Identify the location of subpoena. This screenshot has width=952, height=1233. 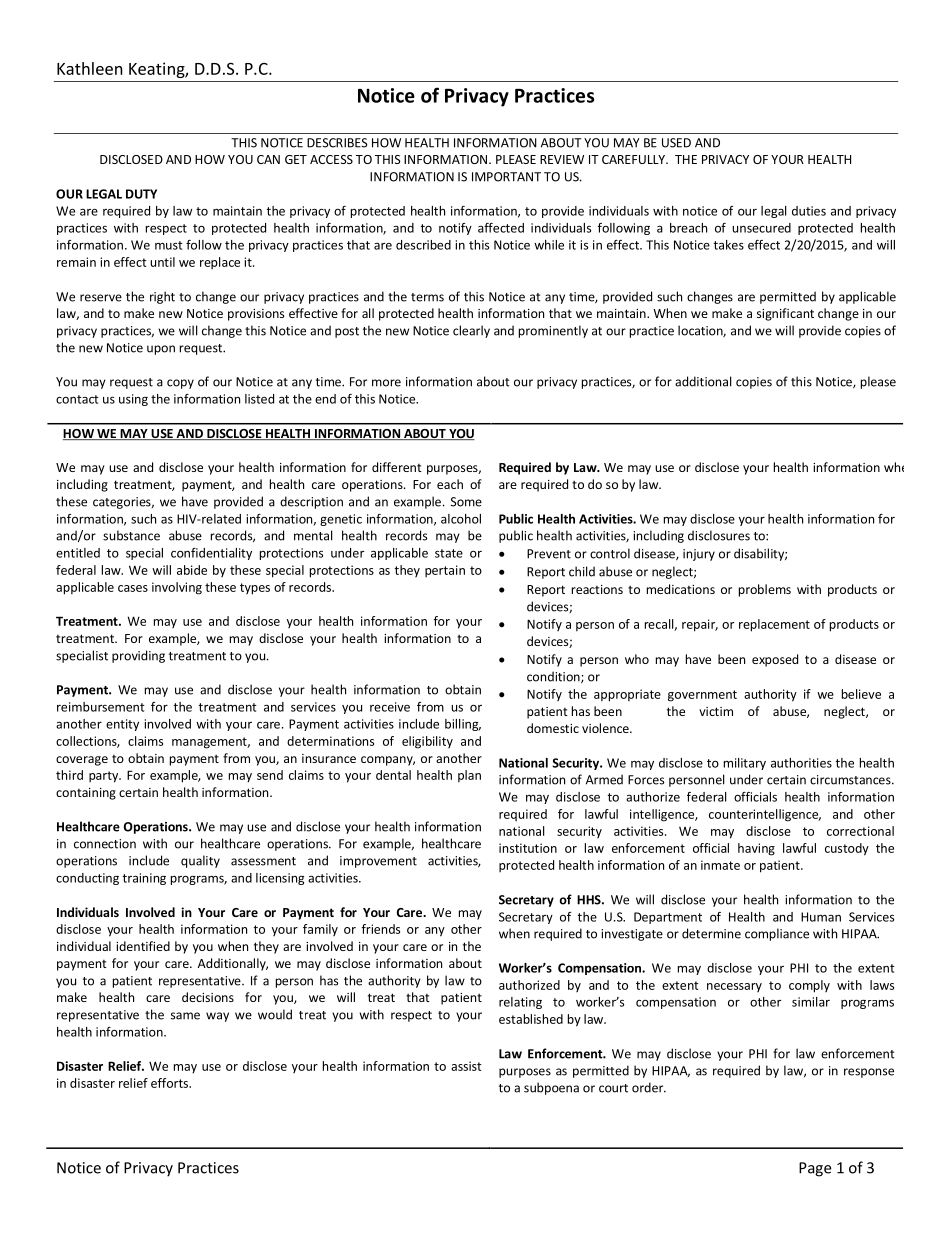
(551, 1088).
